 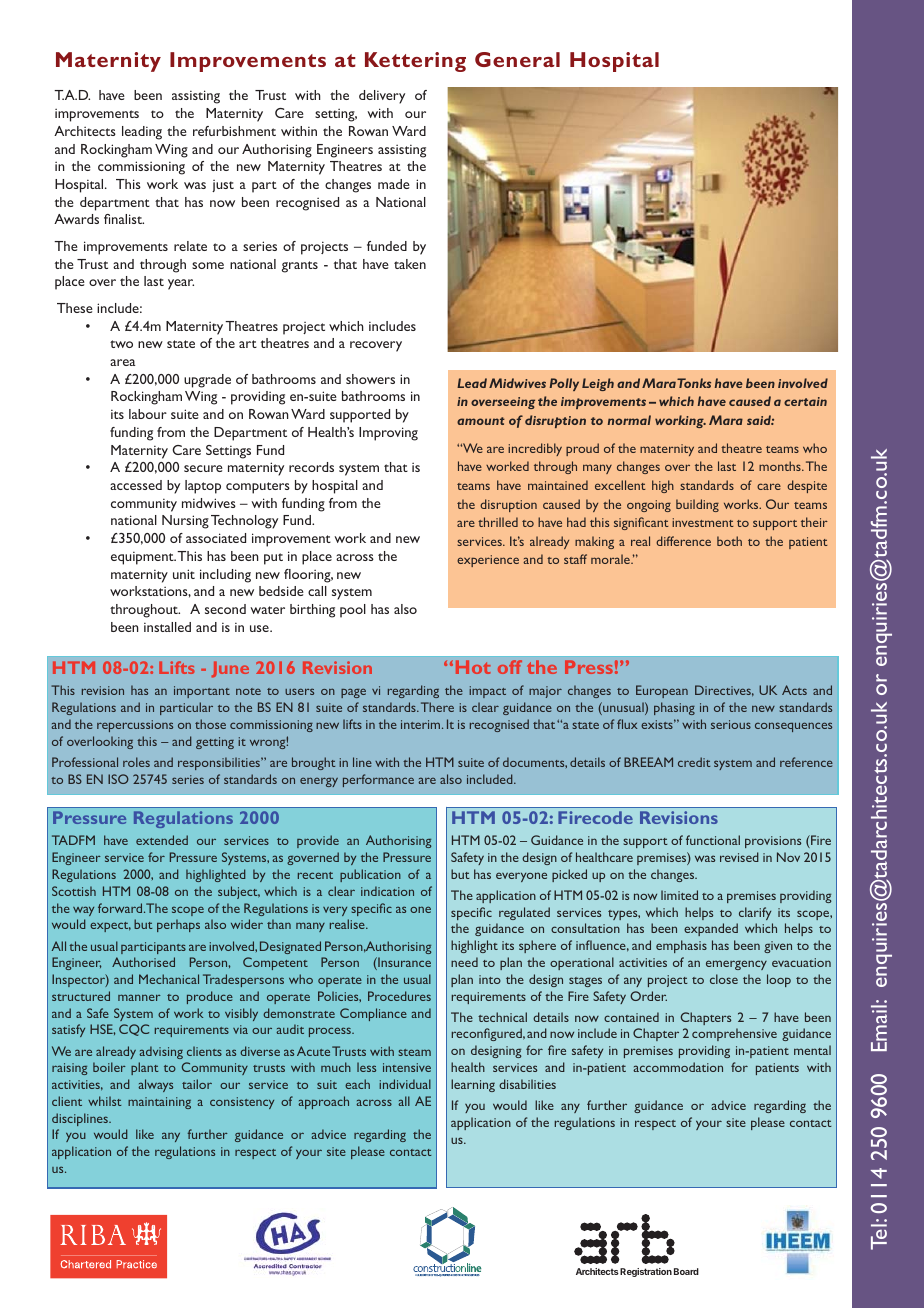 What do you see at coordinates (517, 59) in the image?
I see `General` at bounding box center [517, 59].
